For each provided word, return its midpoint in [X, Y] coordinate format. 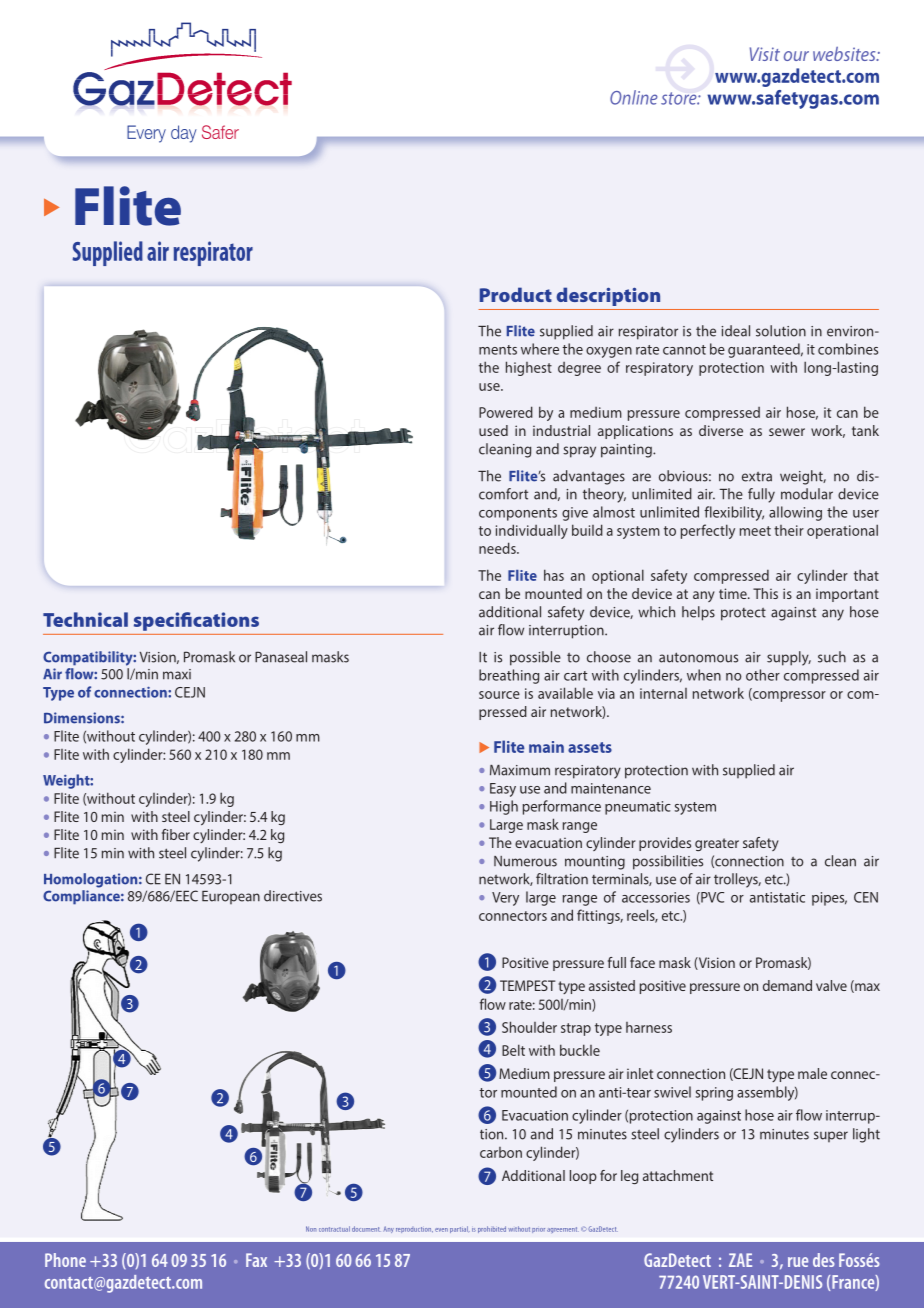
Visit [765, 54]
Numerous [525, 861]
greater [717, 844]
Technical [85, 619]
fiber [176, 834]
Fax [256, 1260]
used [493, 430]
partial [460, 1229]
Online [634, 97]
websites [845, 54]
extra [757, 477]
